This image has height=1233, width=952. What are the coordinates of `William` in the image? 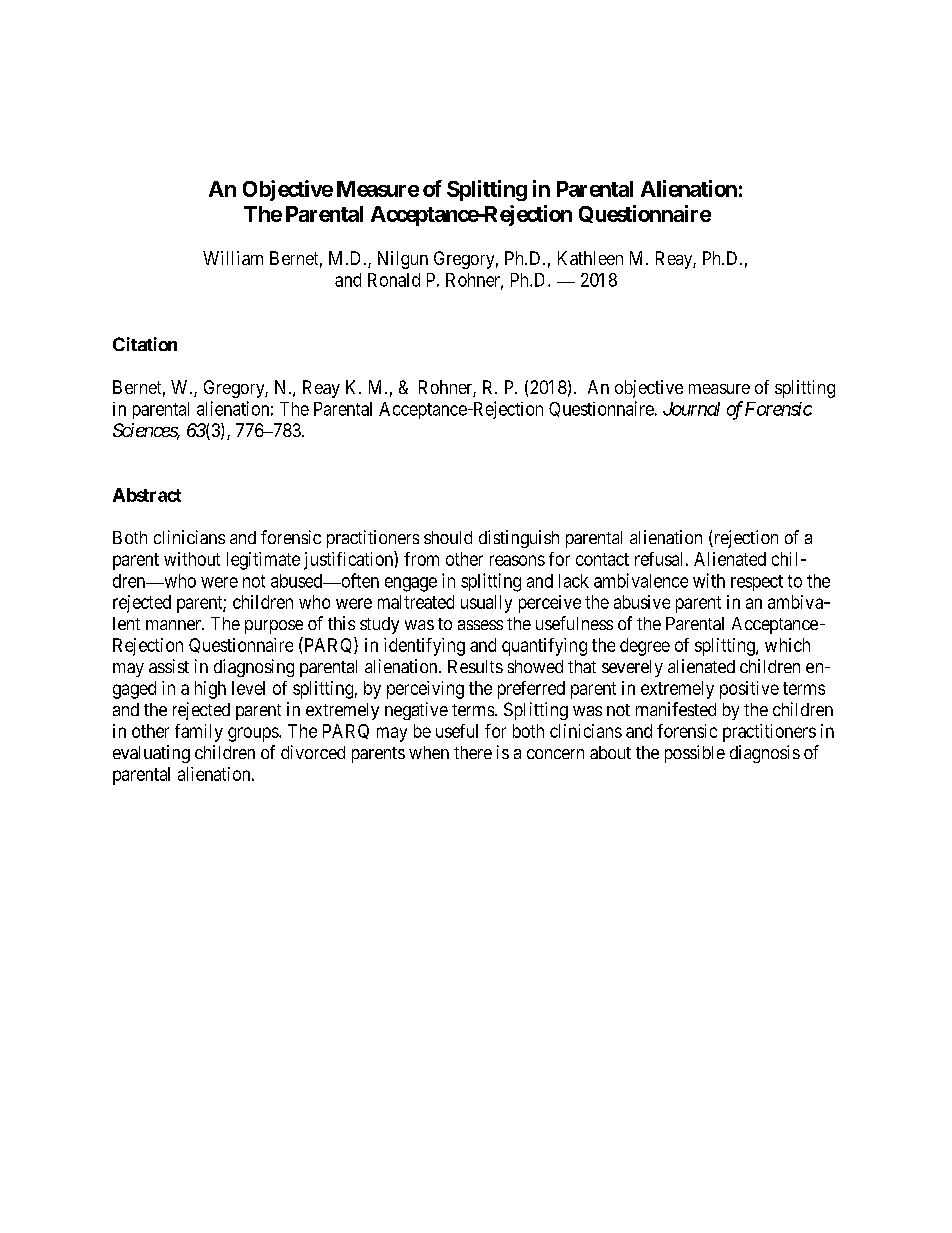 It's located at (233, 258).
